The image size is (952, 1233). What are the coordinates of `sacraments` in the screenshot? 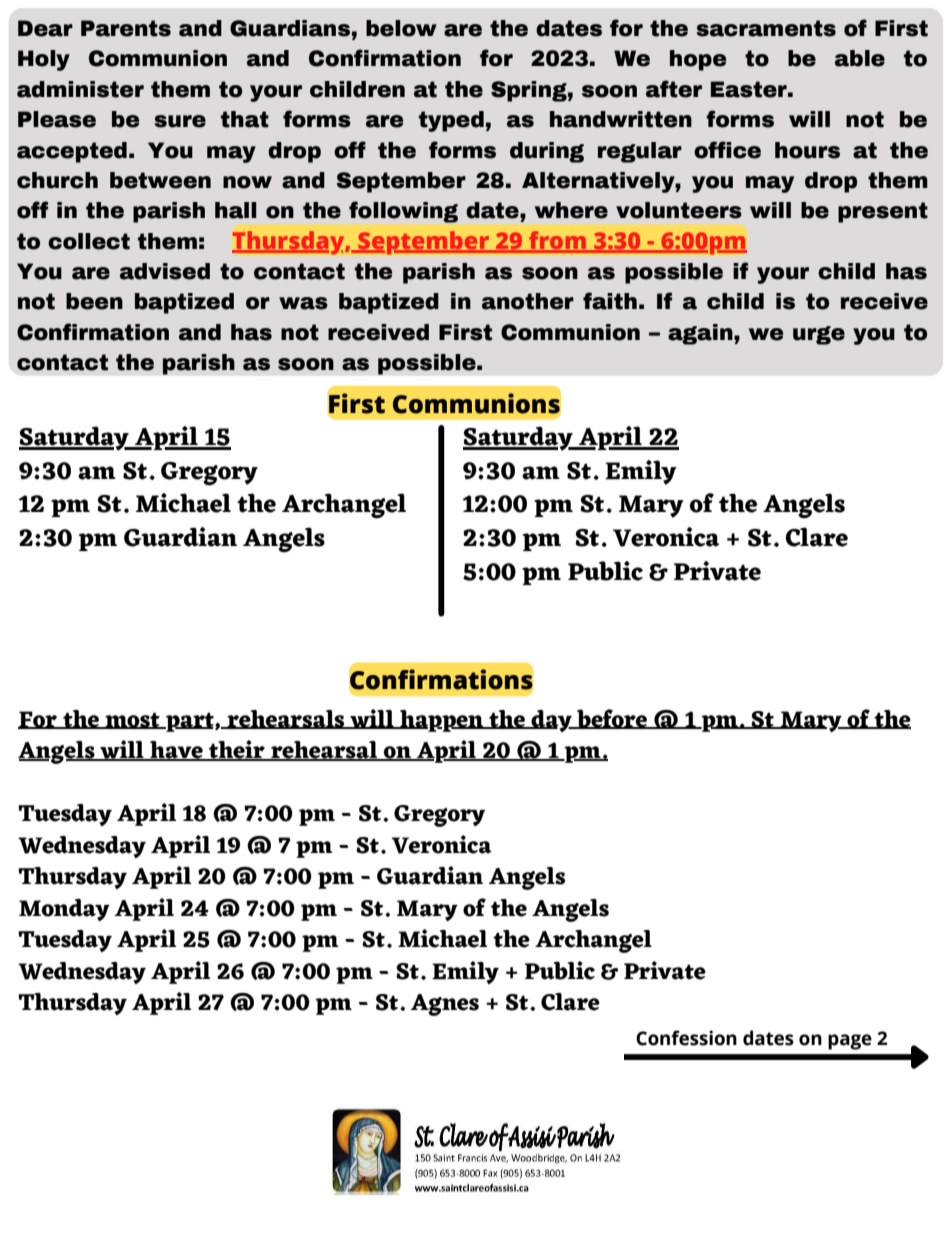 It's located at (766, 28).
